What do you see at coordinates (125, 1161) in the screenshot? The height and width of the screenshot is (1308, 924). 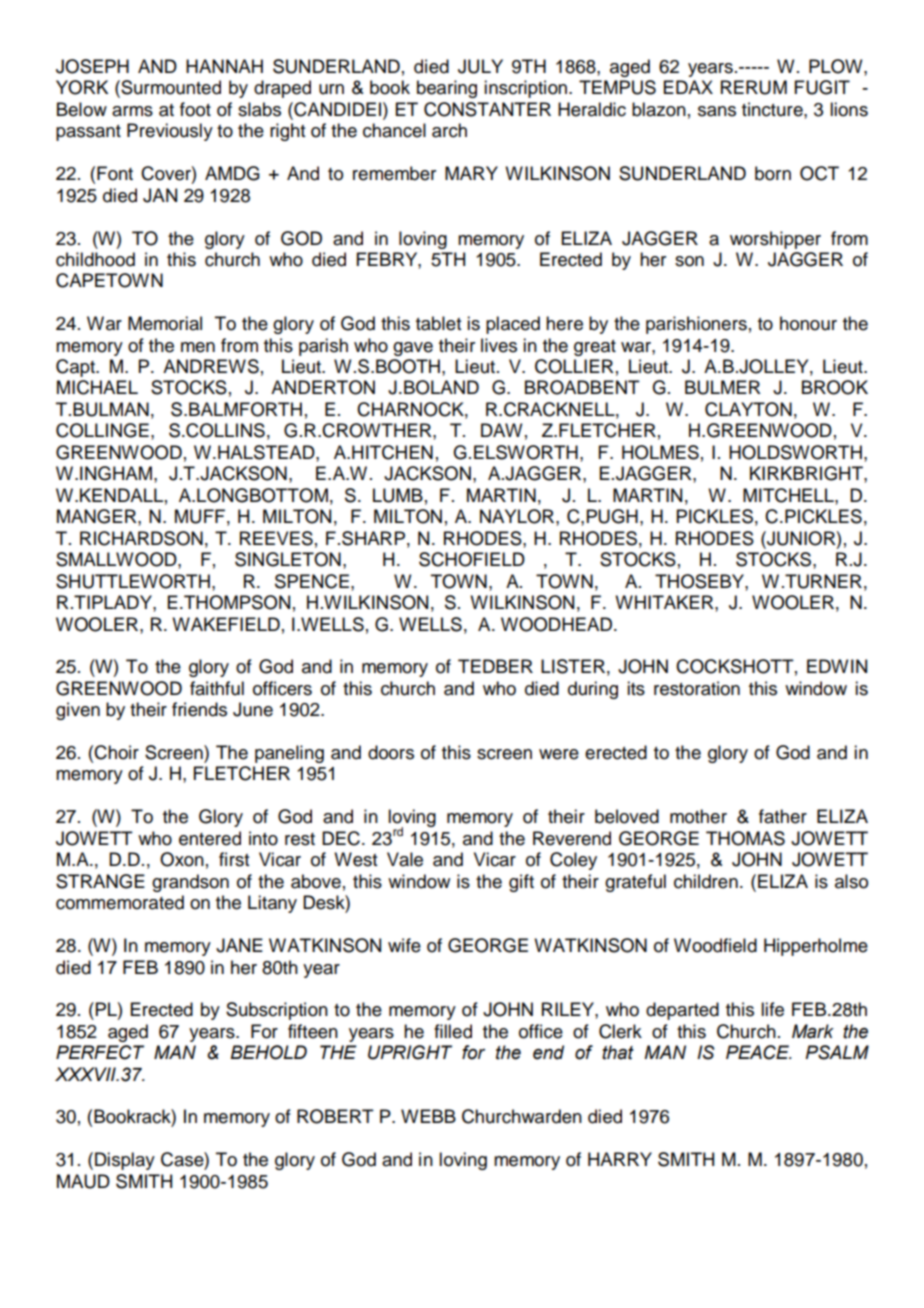 I see `Display` at bounding box center [125, 1161].
